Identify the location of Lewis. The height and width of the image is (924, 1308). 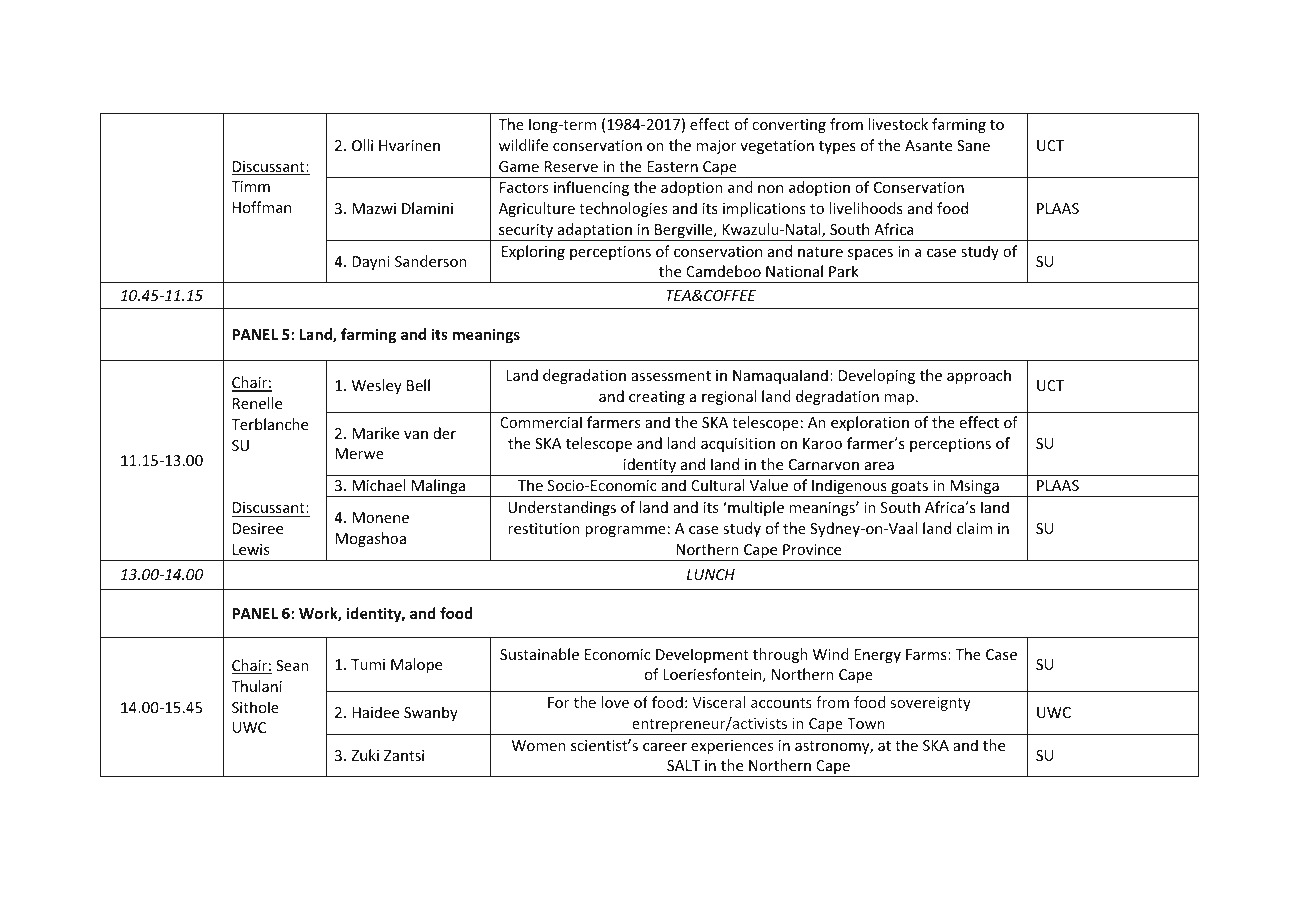
(251, 549).
